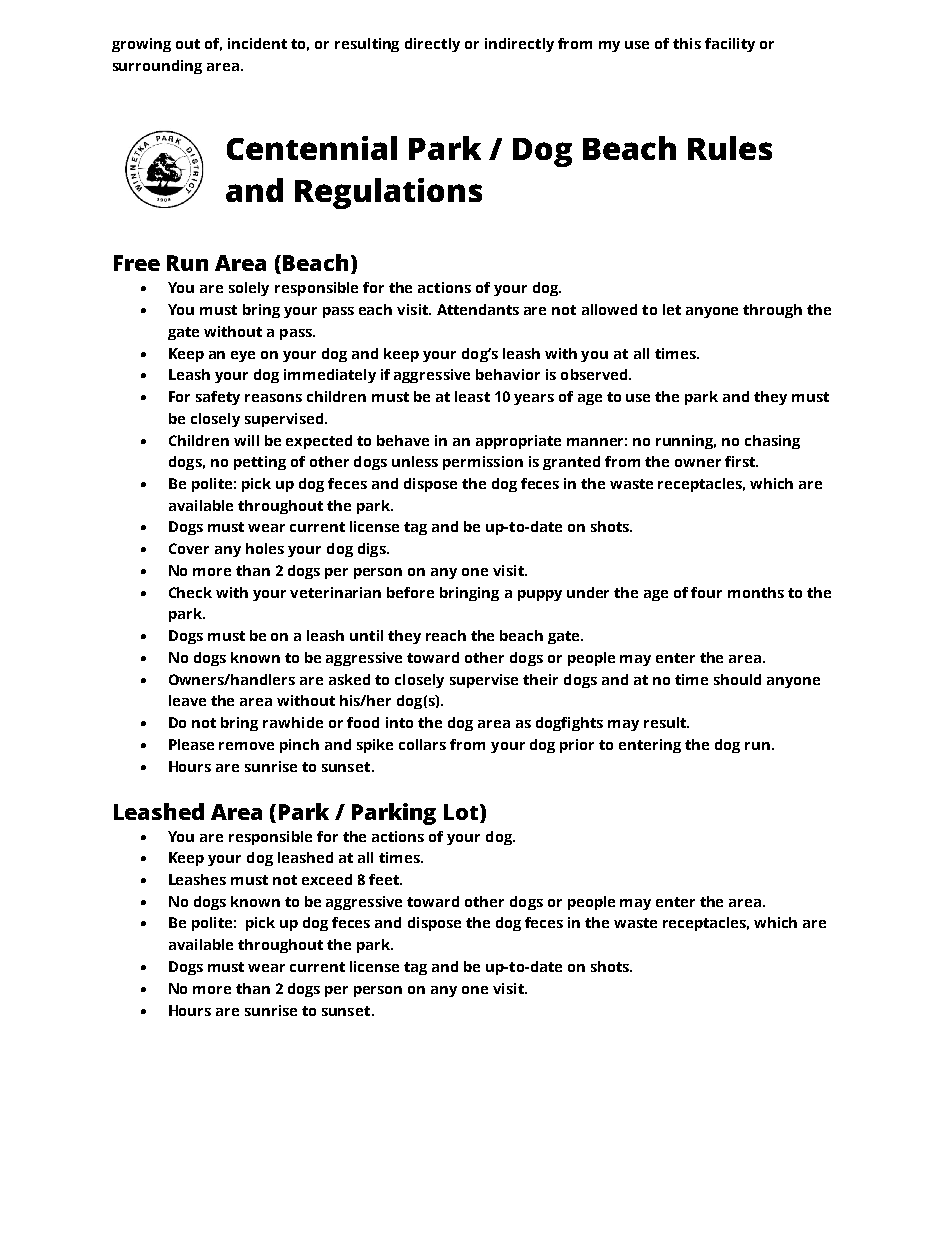 The height and width of the image is (1233, 952). Describe the element at coordinates (410, 592) in the image. I see `before` at that location.
